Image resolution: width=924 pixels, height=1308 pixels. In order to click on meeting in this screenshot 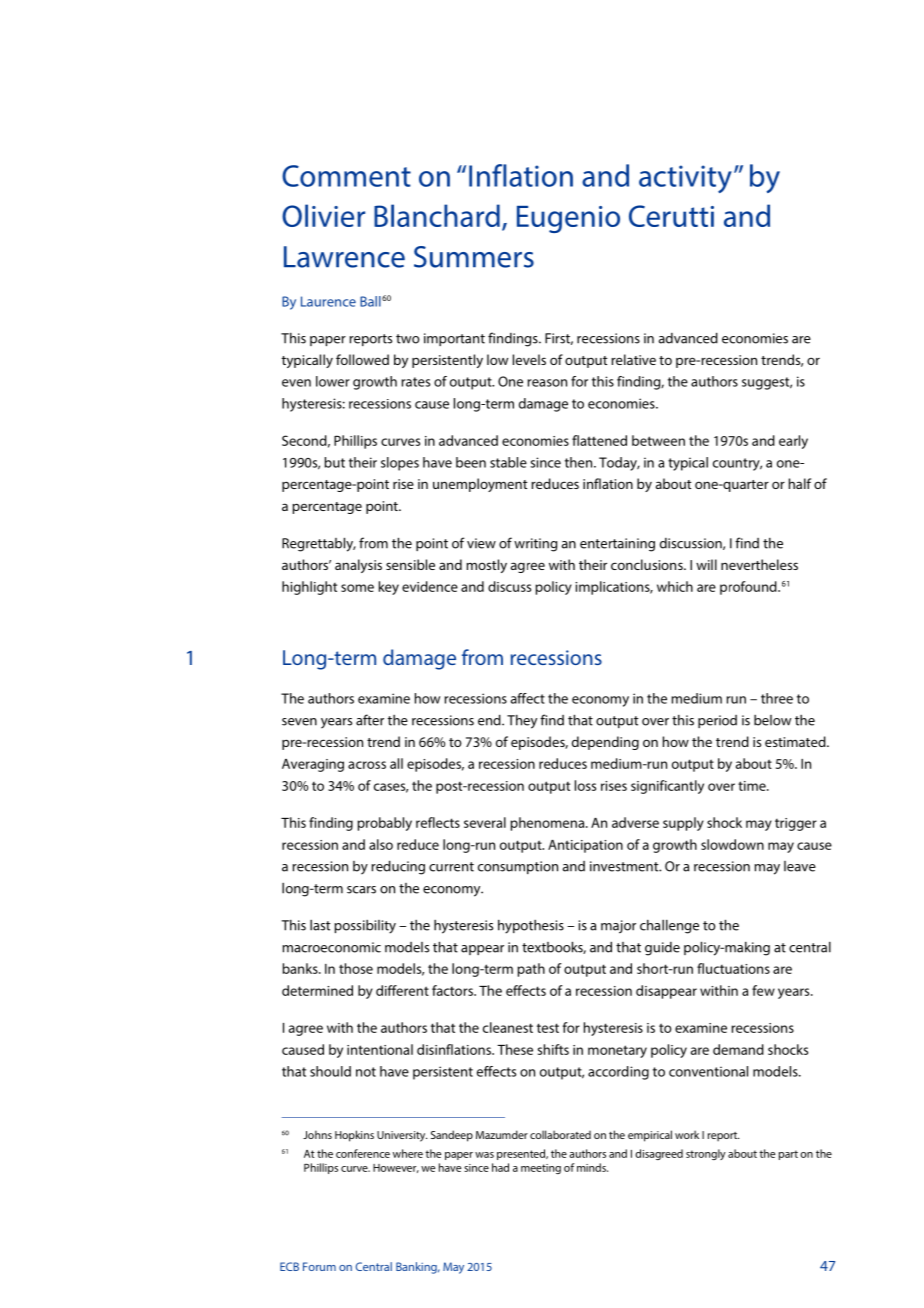, I will do `click(541, 1169)`.
